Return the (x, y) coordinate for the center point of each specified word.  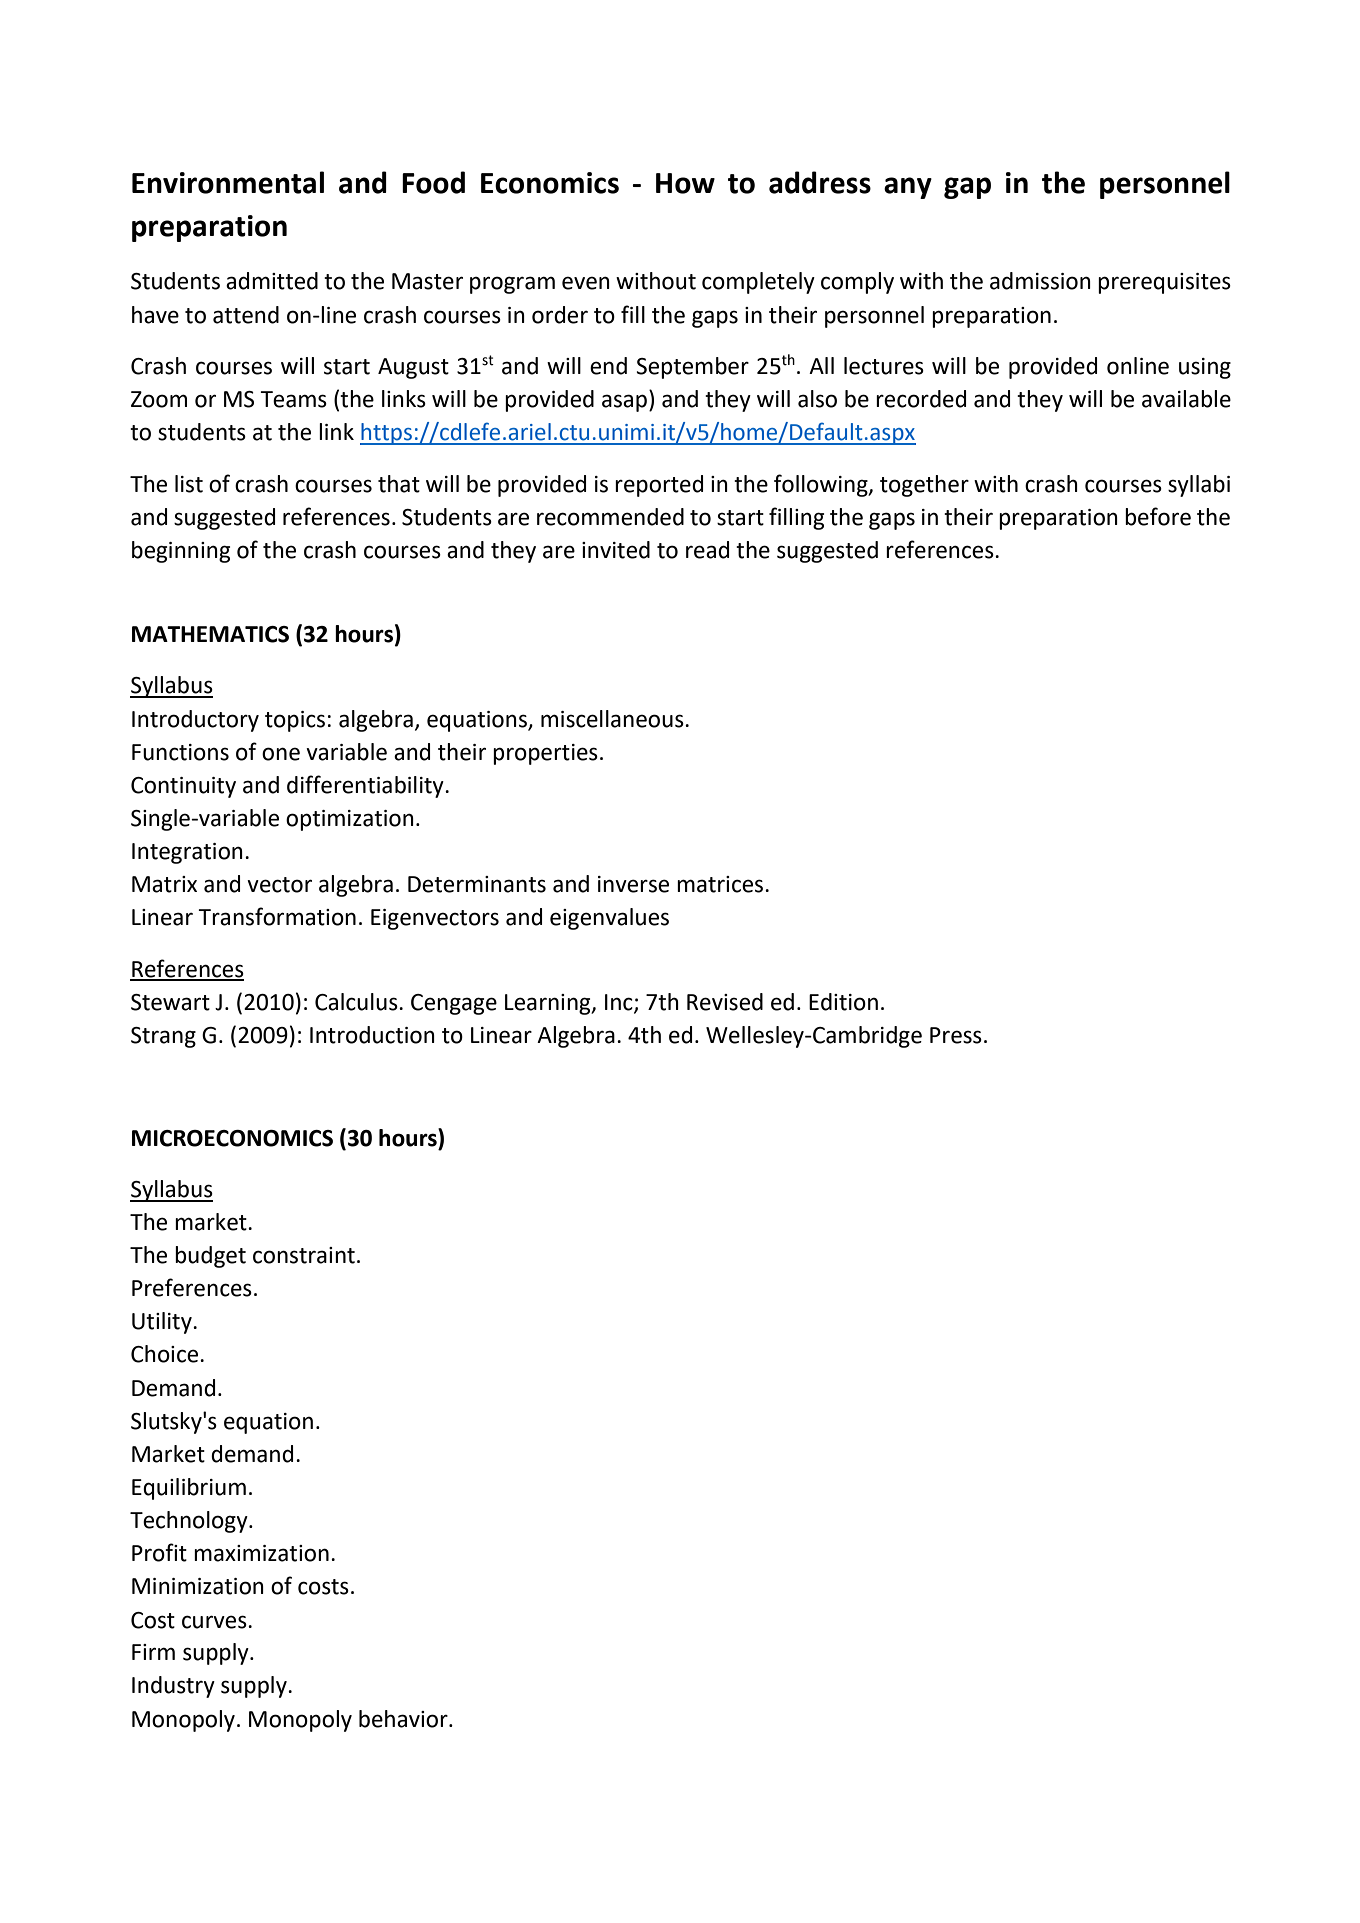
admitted (272, 281)
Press (956, 1035)
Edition (843, 1002)
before (1158, 516)
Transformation (277, 916)
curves (215, 1622)
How (685, 183)
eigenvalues (609, 919)
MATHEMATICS (210, 634)
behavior (404, 1719)
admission (1040, 281)
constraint (304, 1255)
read (707, 550)
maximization (261, 1553)
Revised (725, 1002)
